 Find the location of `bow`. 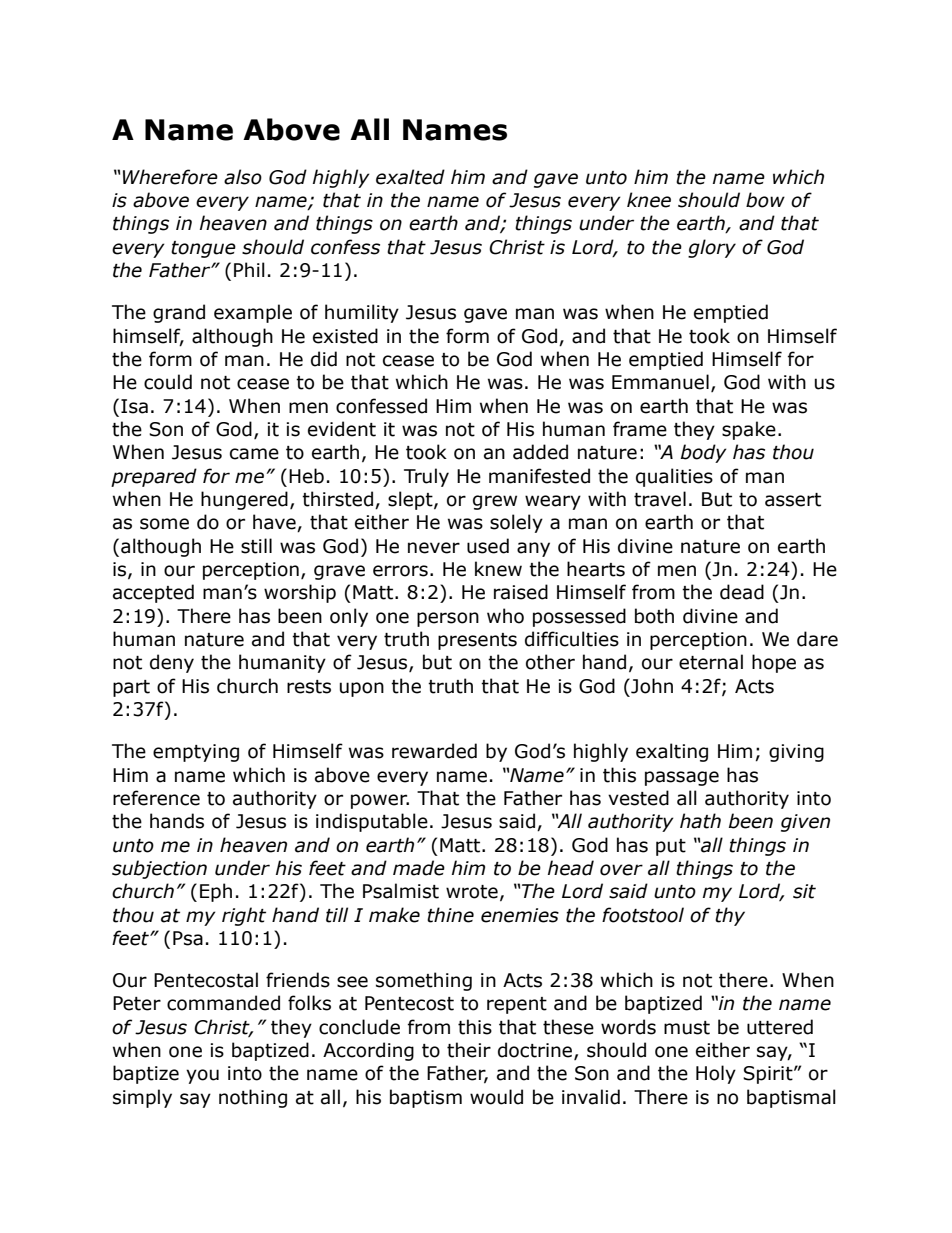

bow is located at coordinates (765, 200).
